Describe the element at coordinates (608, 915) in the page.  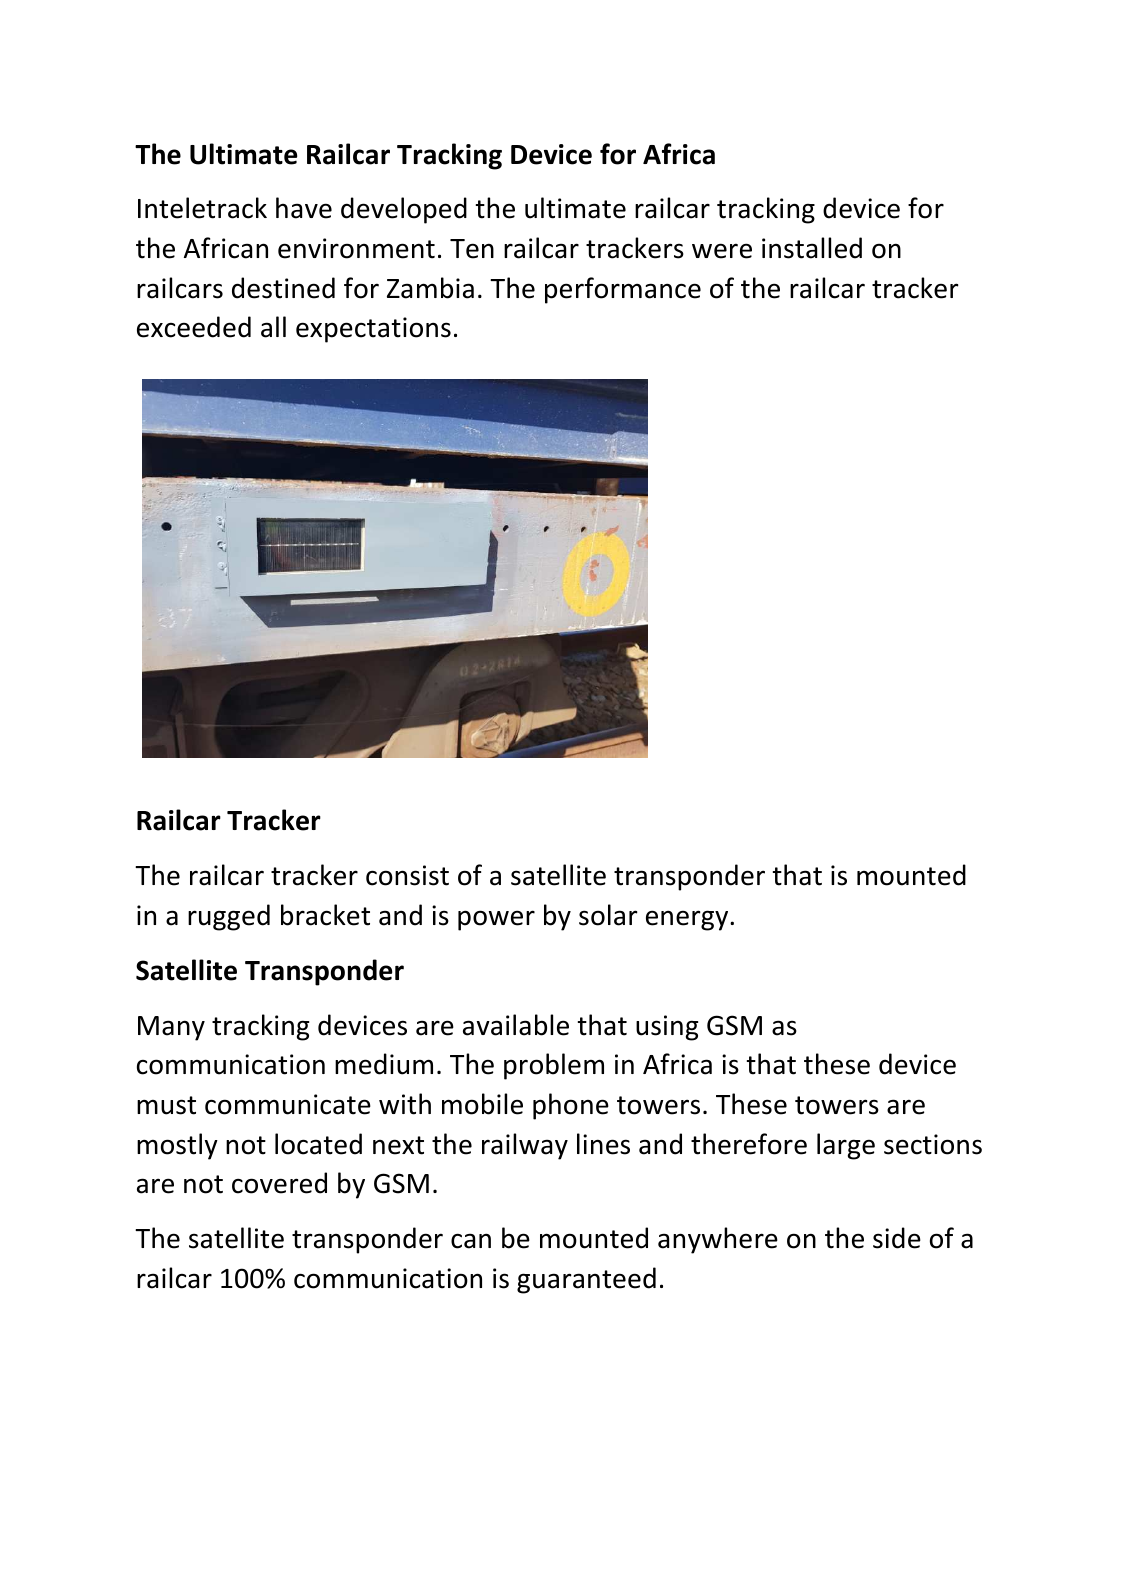
I see `solar` at that location.
